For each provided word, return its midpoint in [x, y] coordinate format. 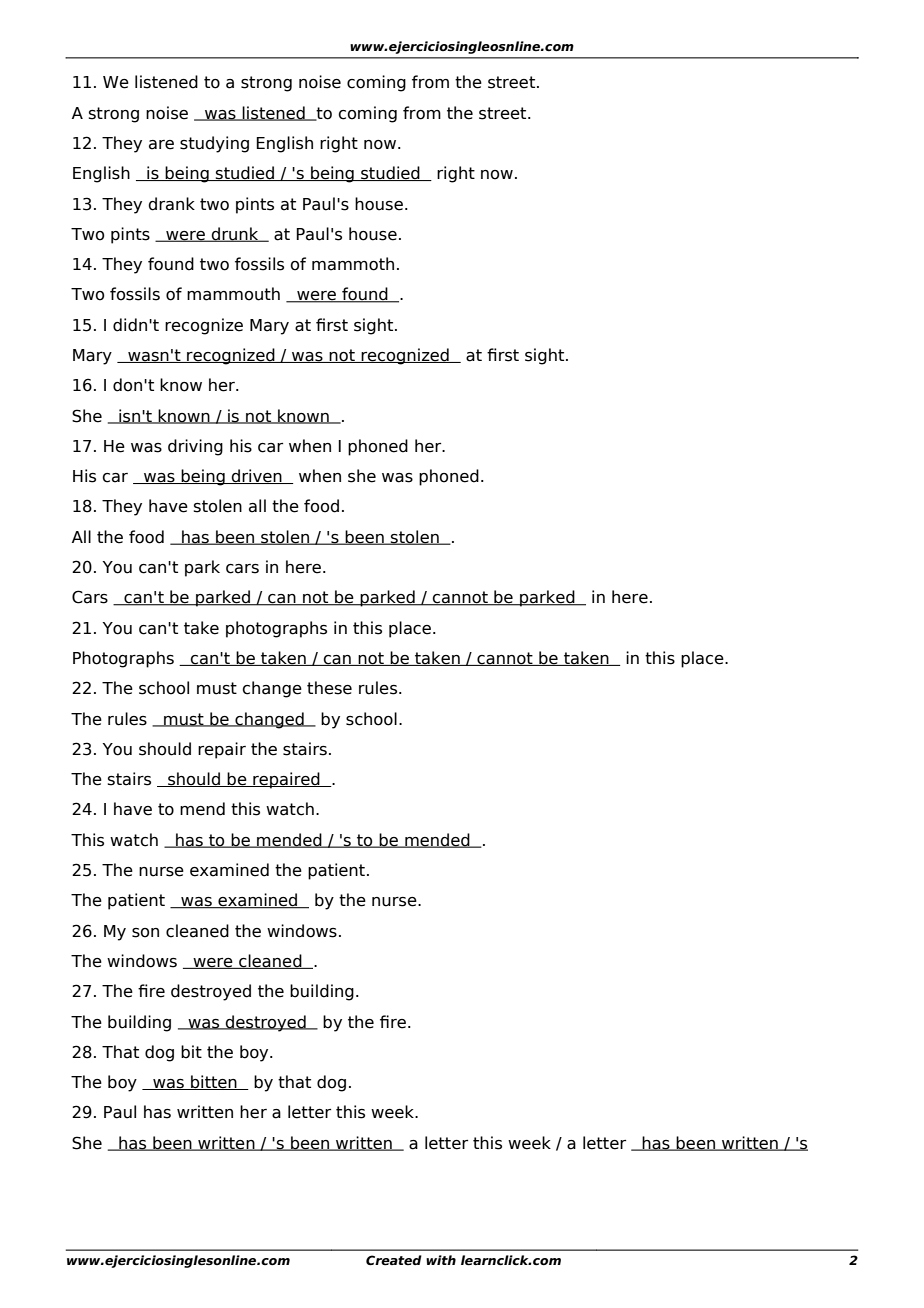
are [161, 145]
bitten [214, 1082]
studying [214, 144]
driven [257, 476]
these [329, 688]
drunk [235, 234]
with [441, 1260]
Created [394, 1260]
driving [195, 447]
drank [171, 204]
